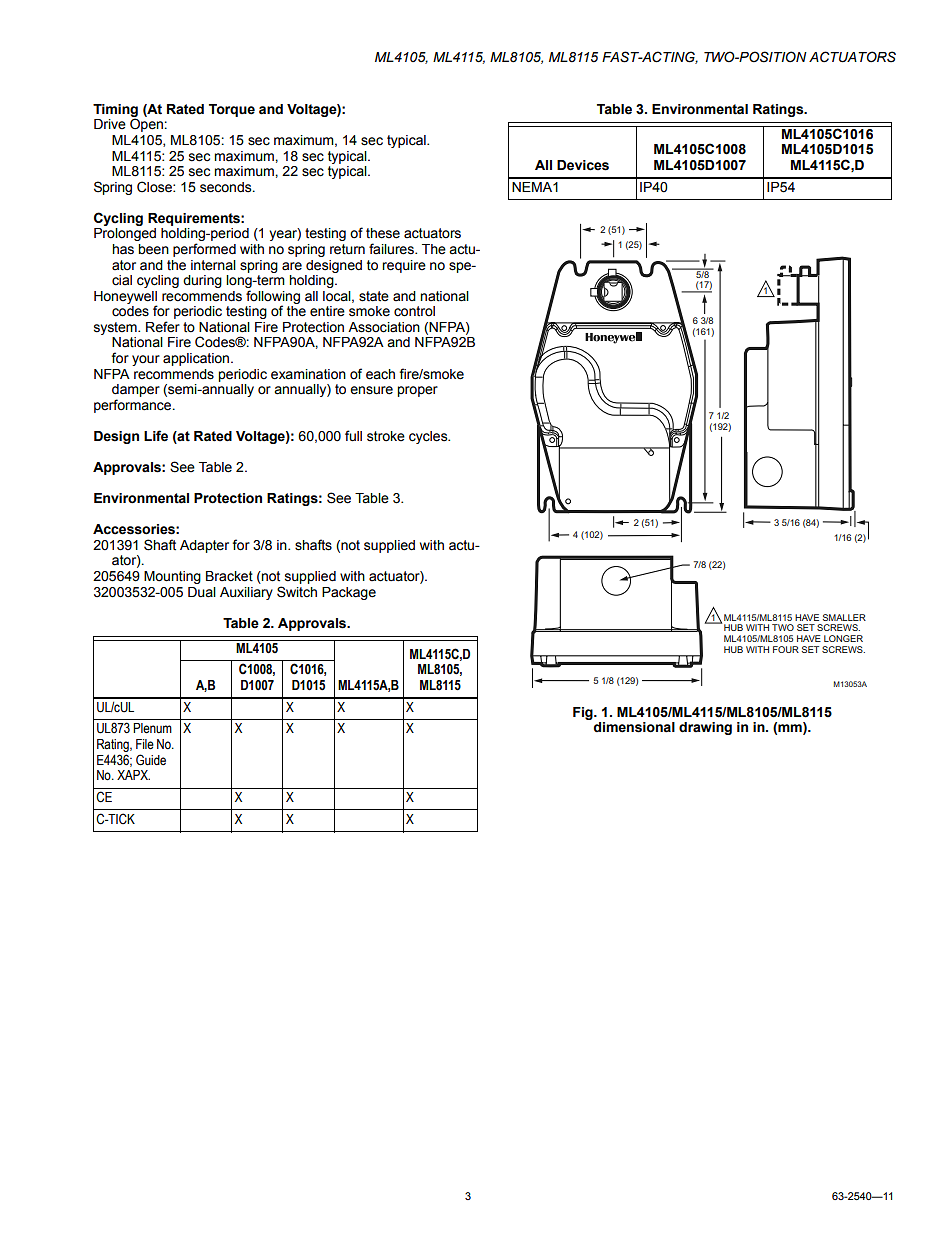 This screenshot has height=1233, width=952. Describe the element at coordinates (232, 110) in the screenshot. I see `Torque` at that location.
